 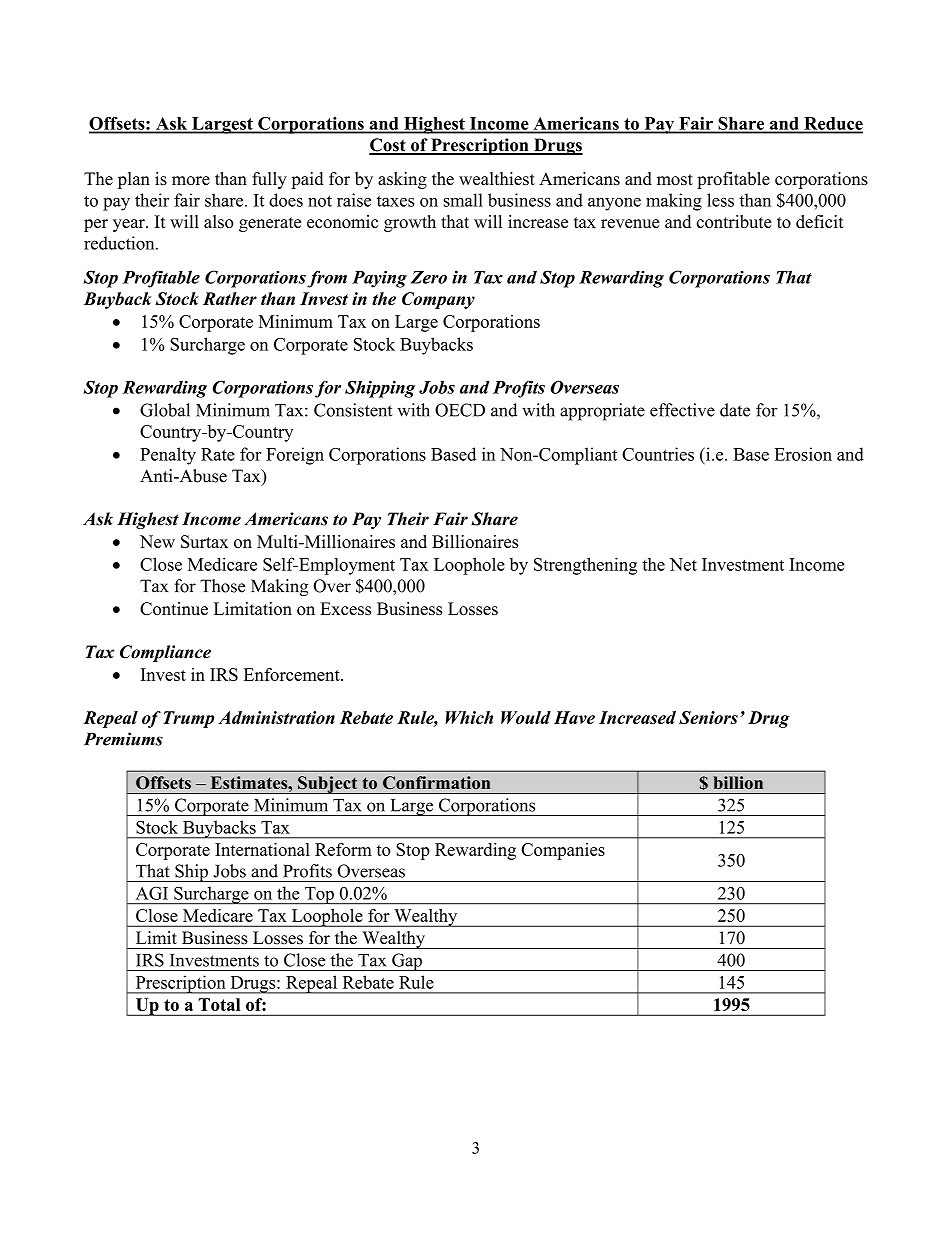 What do you see at coordinates (191, 180) in the screenshot?
I see `more` at bounding box center [191, 180].
